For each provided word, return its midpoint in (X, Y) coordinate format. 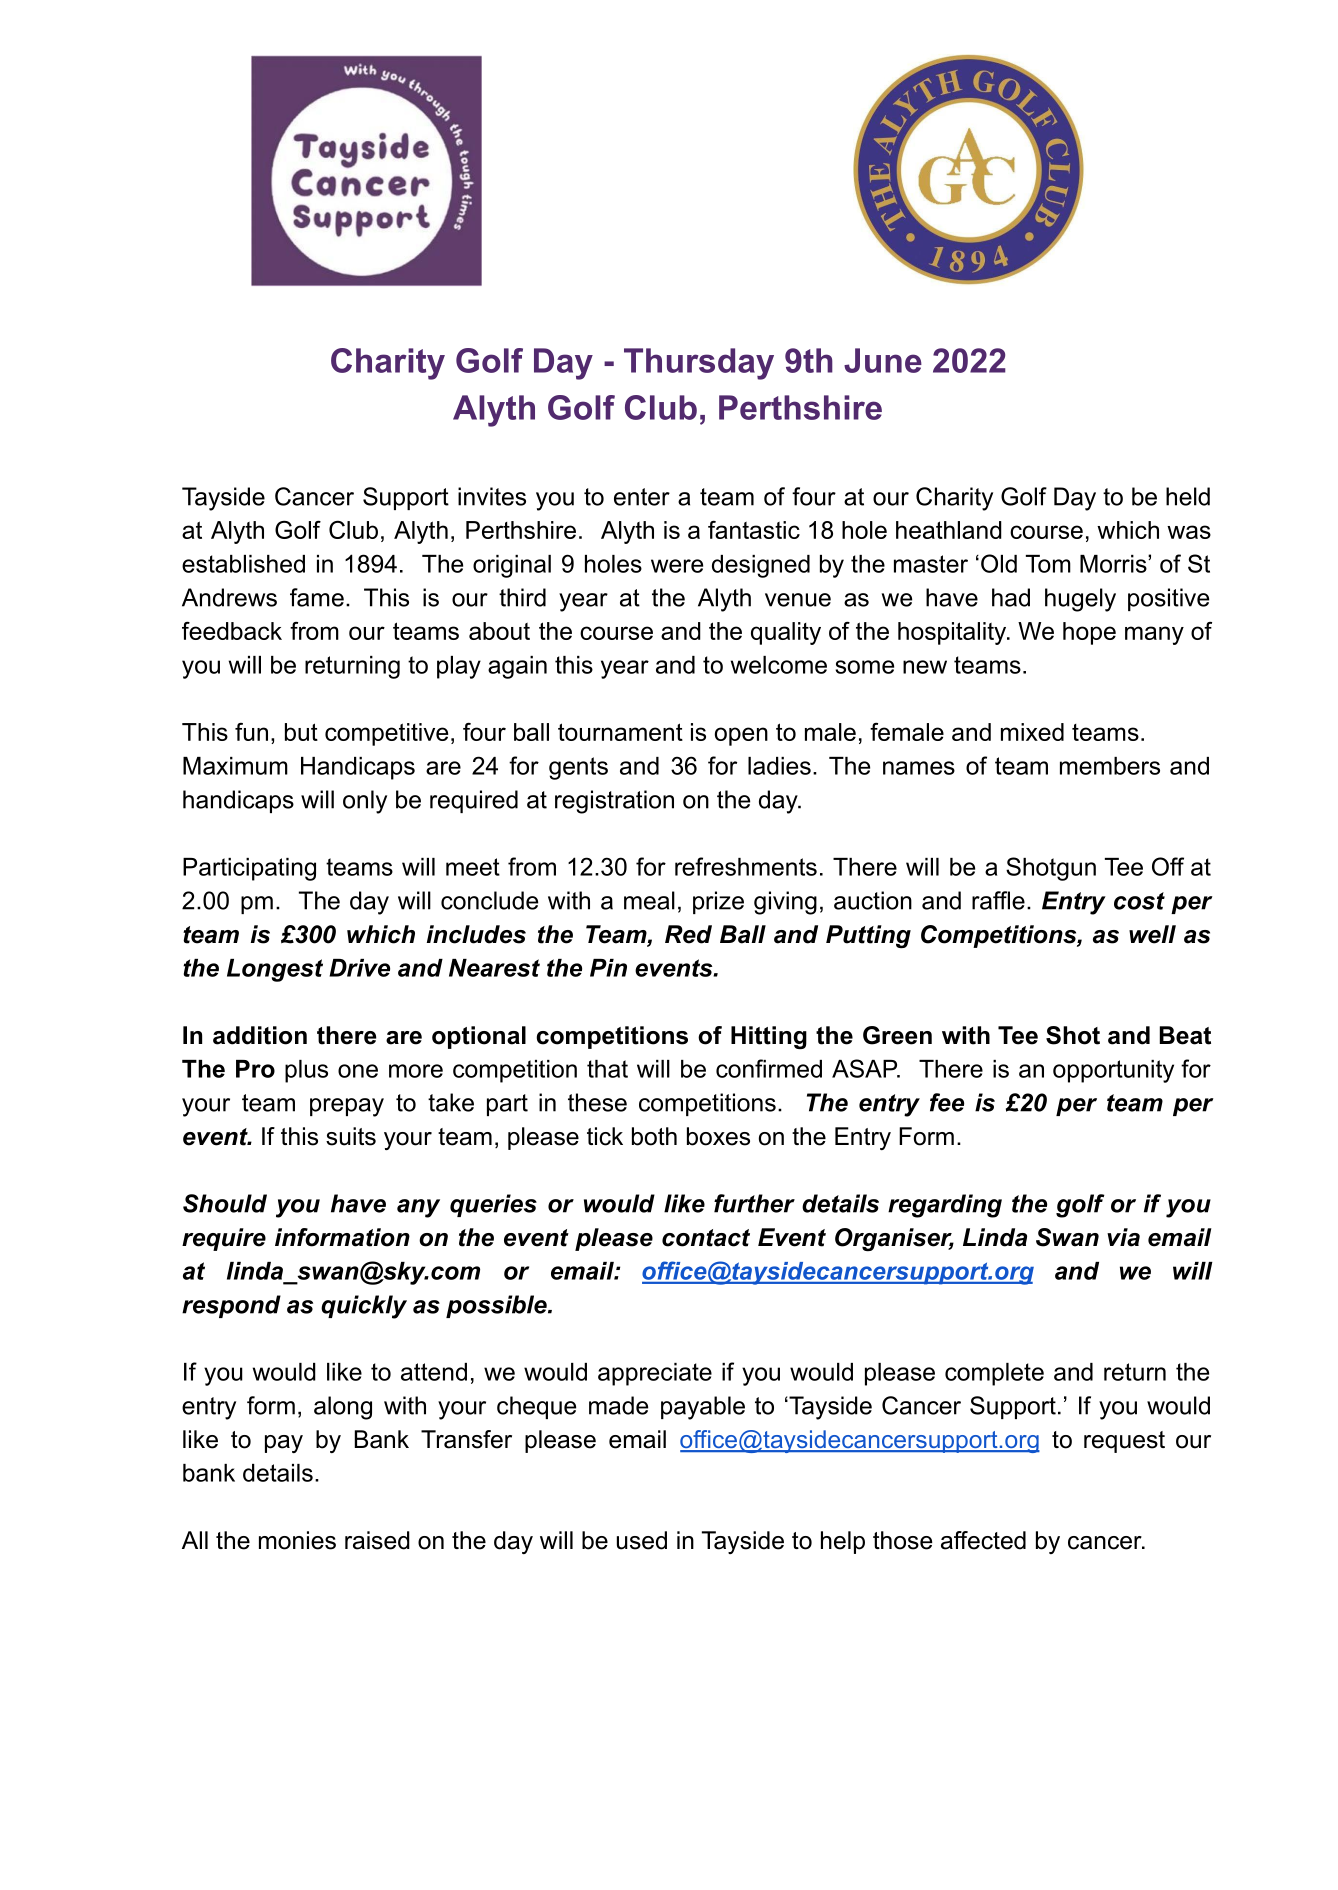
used (642, 1540)
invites (492, 496)
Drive (359, 968)
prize (718, 902)
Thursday (699, 364)
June (883, 360)
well (1152, 934)
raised (377, 1540)
